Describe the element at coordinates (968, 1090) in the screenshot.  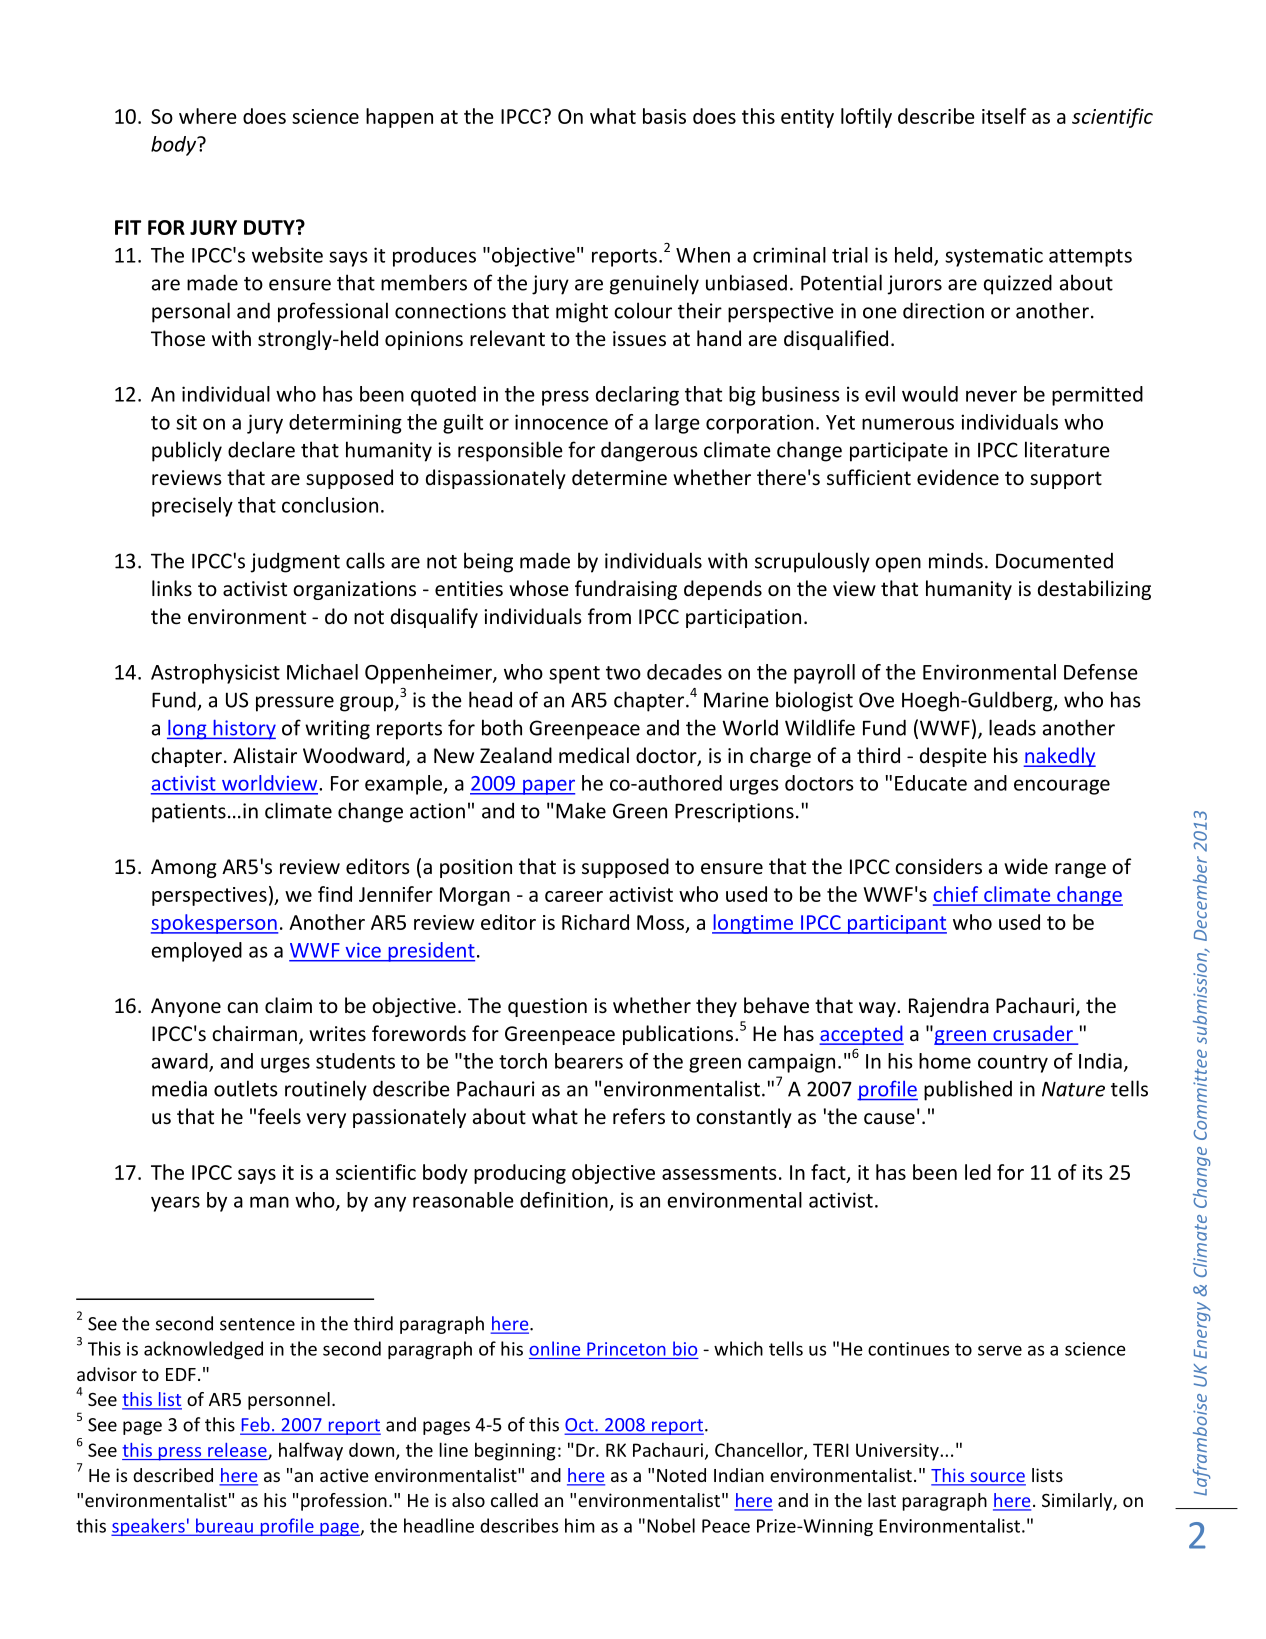
I see `published` at that location.
